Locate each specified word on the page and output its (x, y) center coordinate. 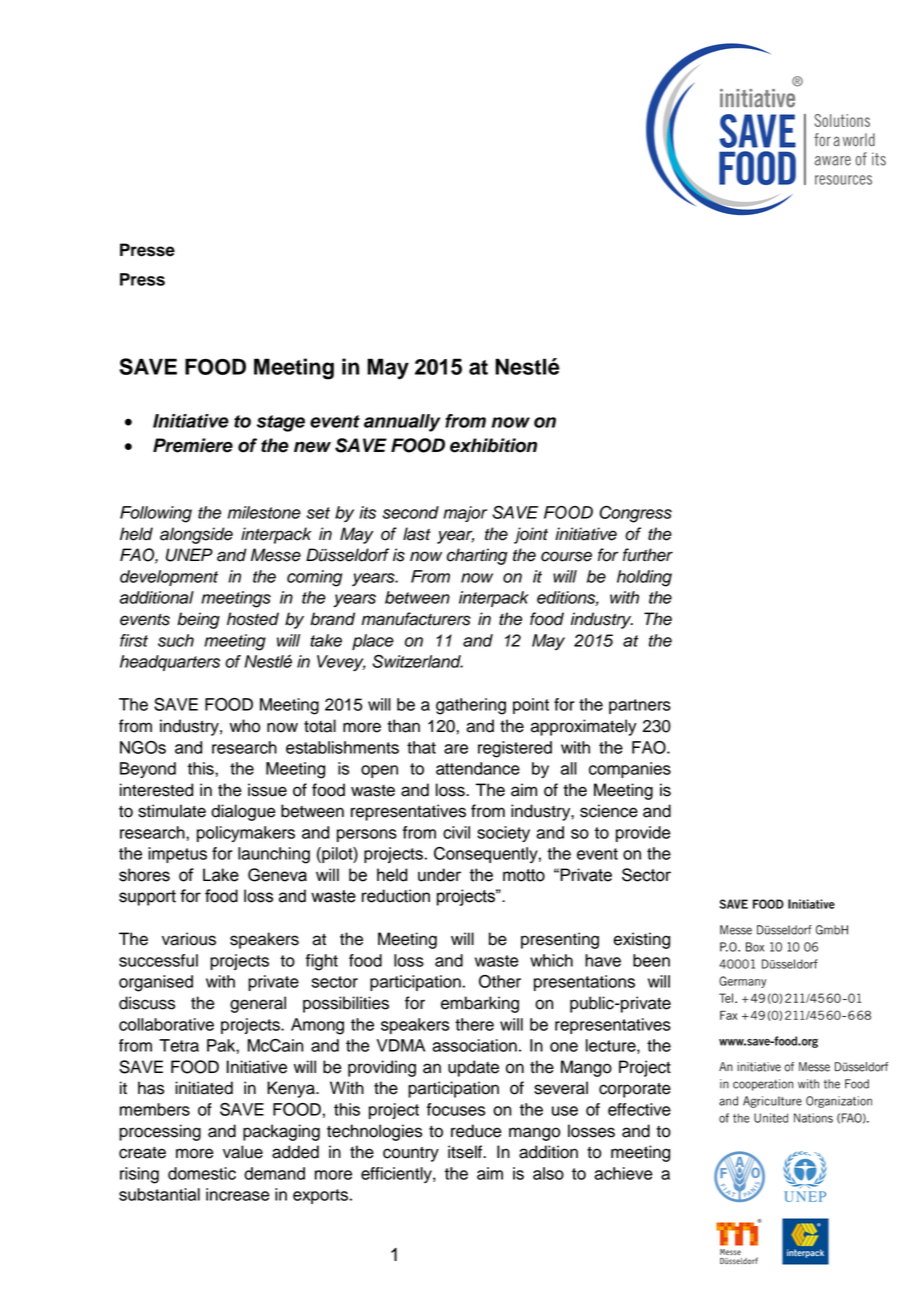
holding (644, 578)
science (609, 811)
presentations (584, 983)
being (198, 620)
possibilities (346, 1004)
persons (367, 835)
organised (156, 983)
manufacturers (416, 619)
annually (402, 423)
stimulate (172, 811)
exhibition (493, 445)
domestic (202, 1173)
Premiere (193, 445)
